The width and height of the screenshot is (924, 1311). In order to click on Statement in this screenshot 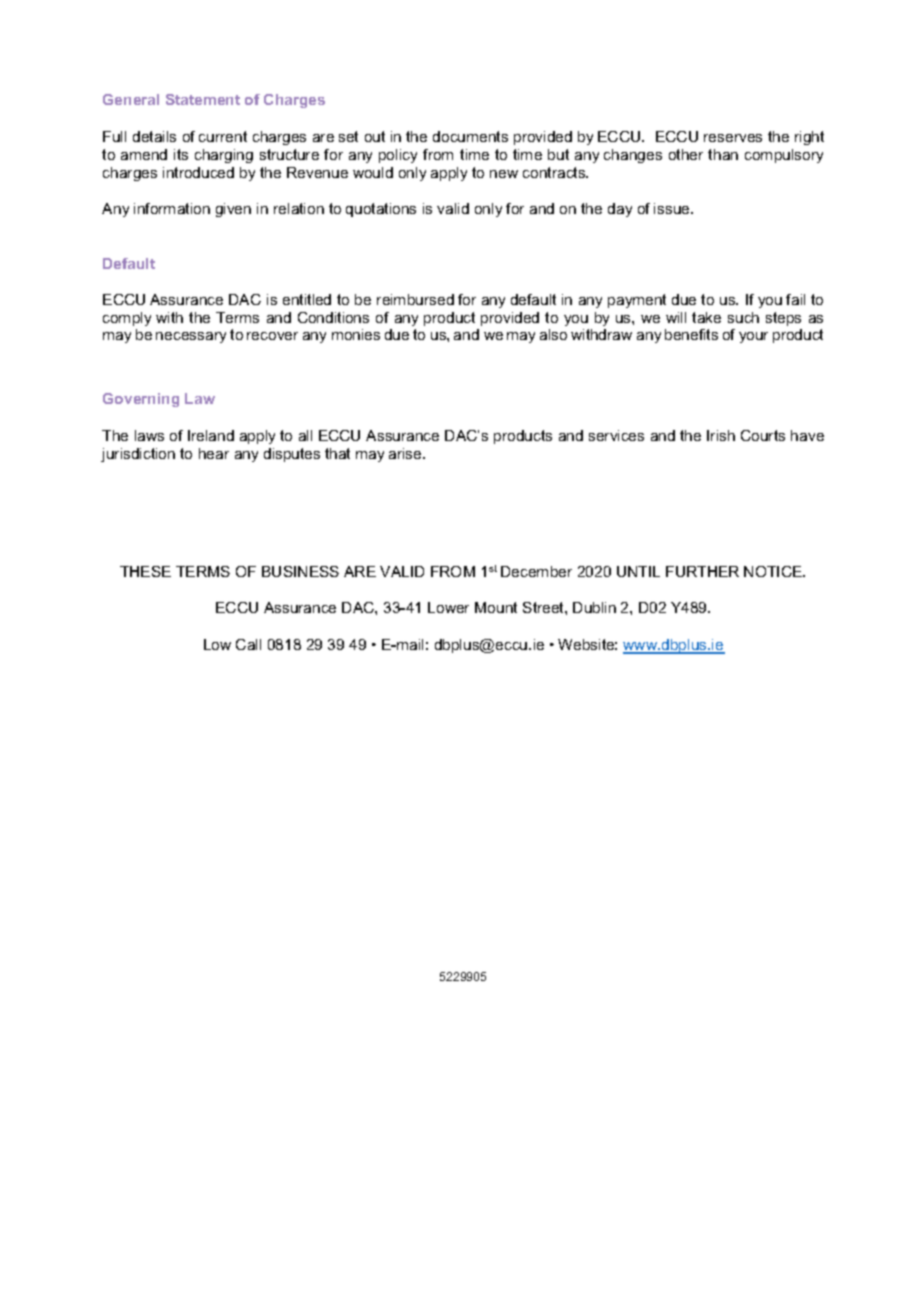, I will do `click(203, 99)`.
